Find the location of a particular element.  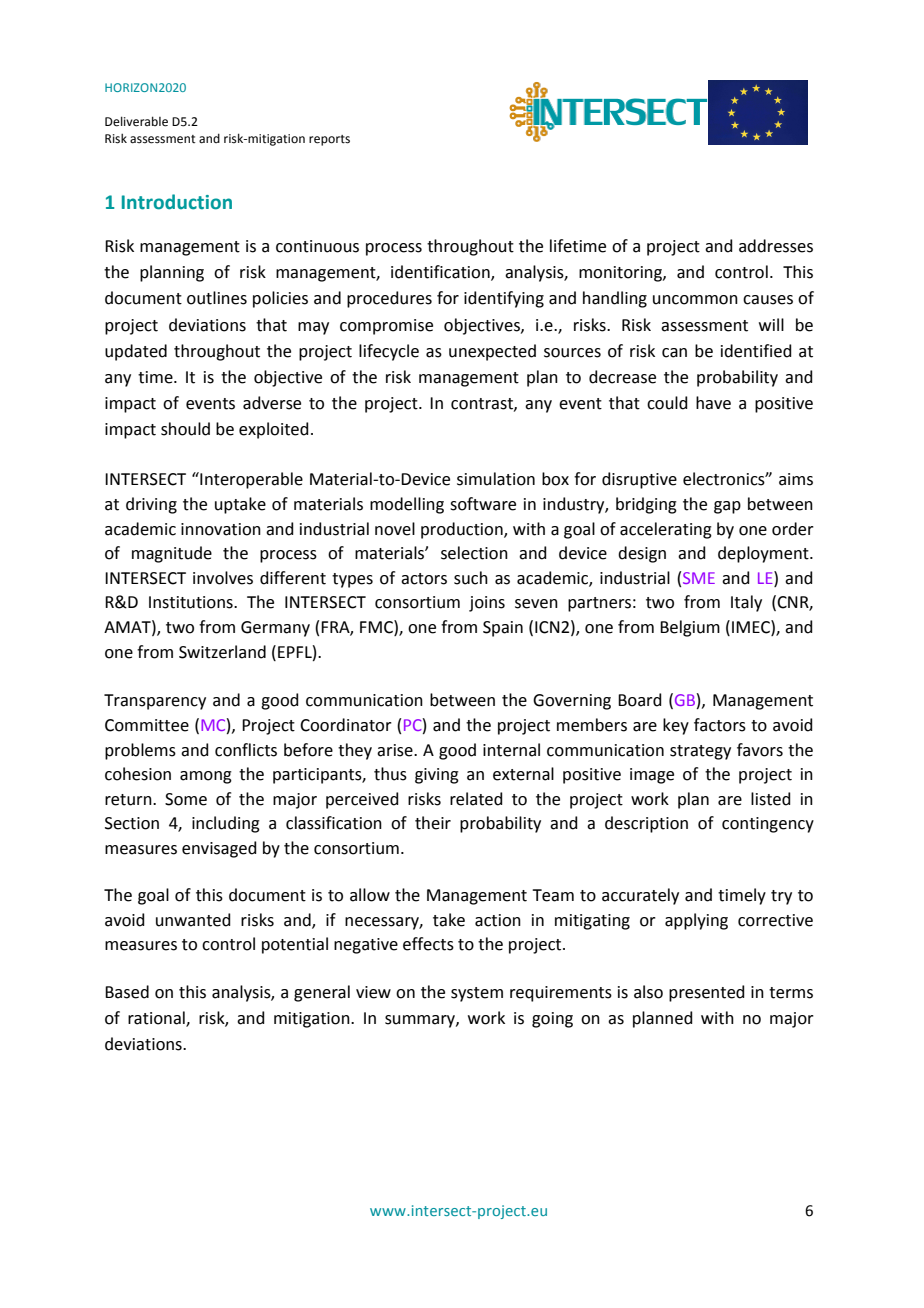

presented is located at coordinates (707, 993).
